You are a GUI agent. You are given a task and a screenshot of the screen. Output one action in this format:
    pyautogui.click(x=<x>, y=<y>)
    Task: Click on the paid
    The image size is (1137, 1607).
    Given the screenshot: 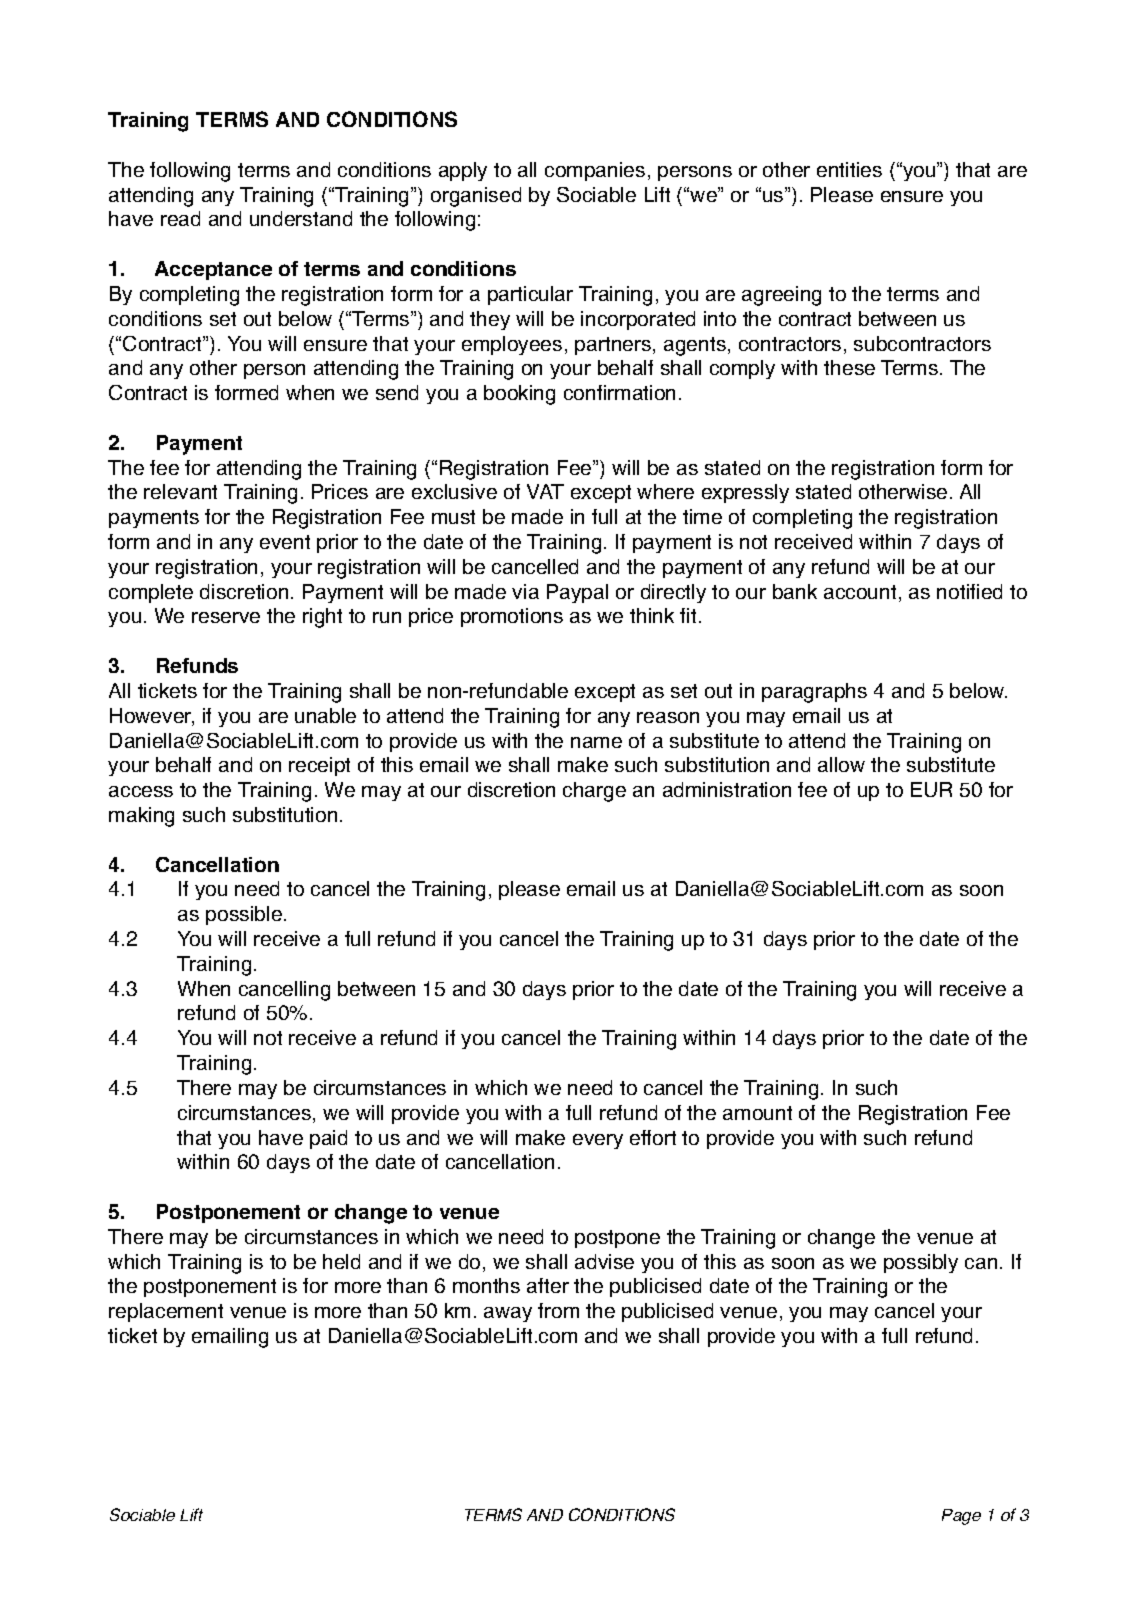 What is the action you would take?
    pyautogui.click(x=328, y=1139)
